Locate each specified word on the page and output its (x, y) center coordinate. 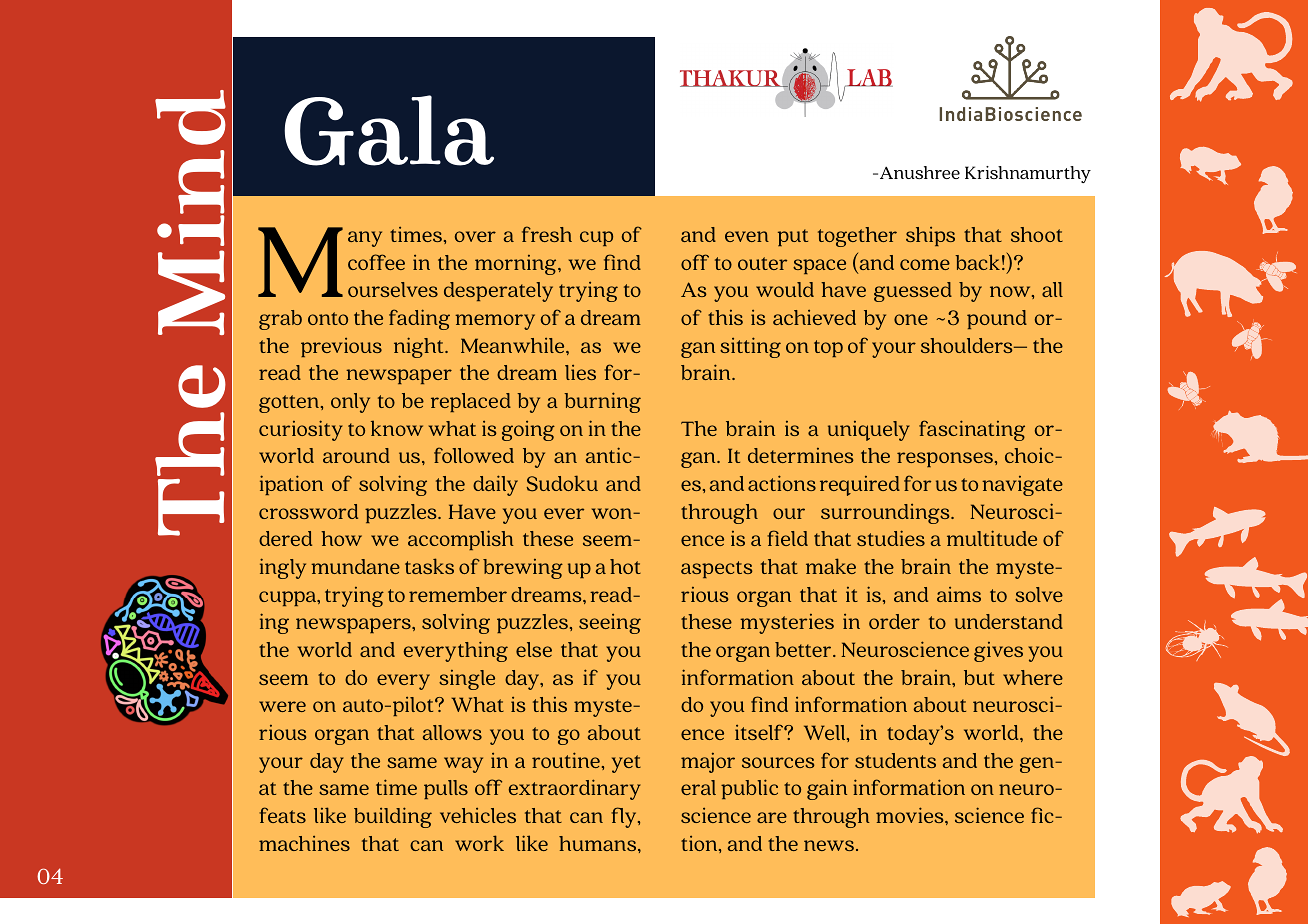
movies (911, 815)
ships (930, 236)
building (393, 817)
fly (625, 817)
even (747, 236)
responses (945, 459)
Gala (389, 130)
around (356, 455)
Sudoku (562, 483)
